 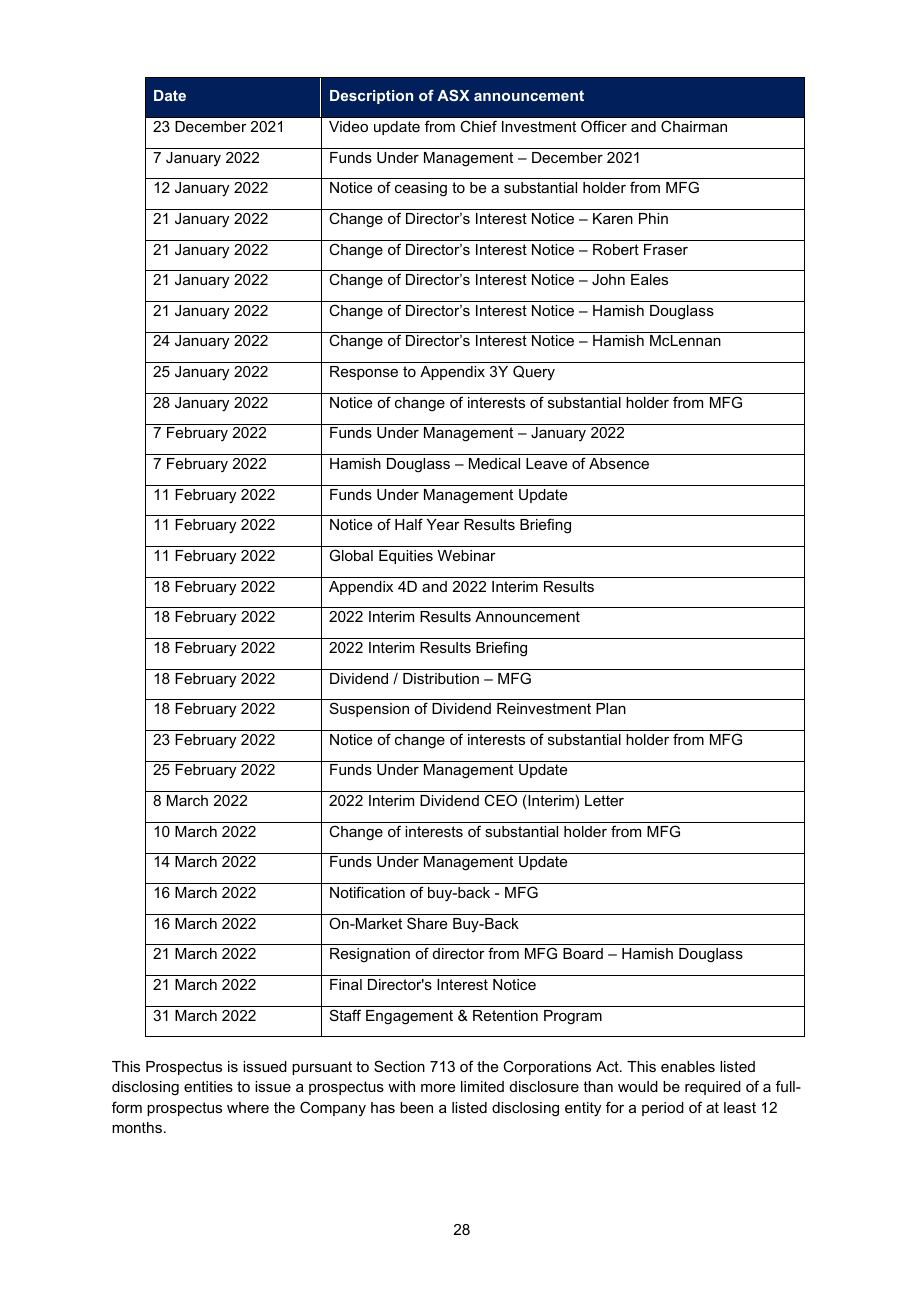 What do you see at coordinates (478, 126) in the image?
I see `Chief` at bounding box center [478, 126].
